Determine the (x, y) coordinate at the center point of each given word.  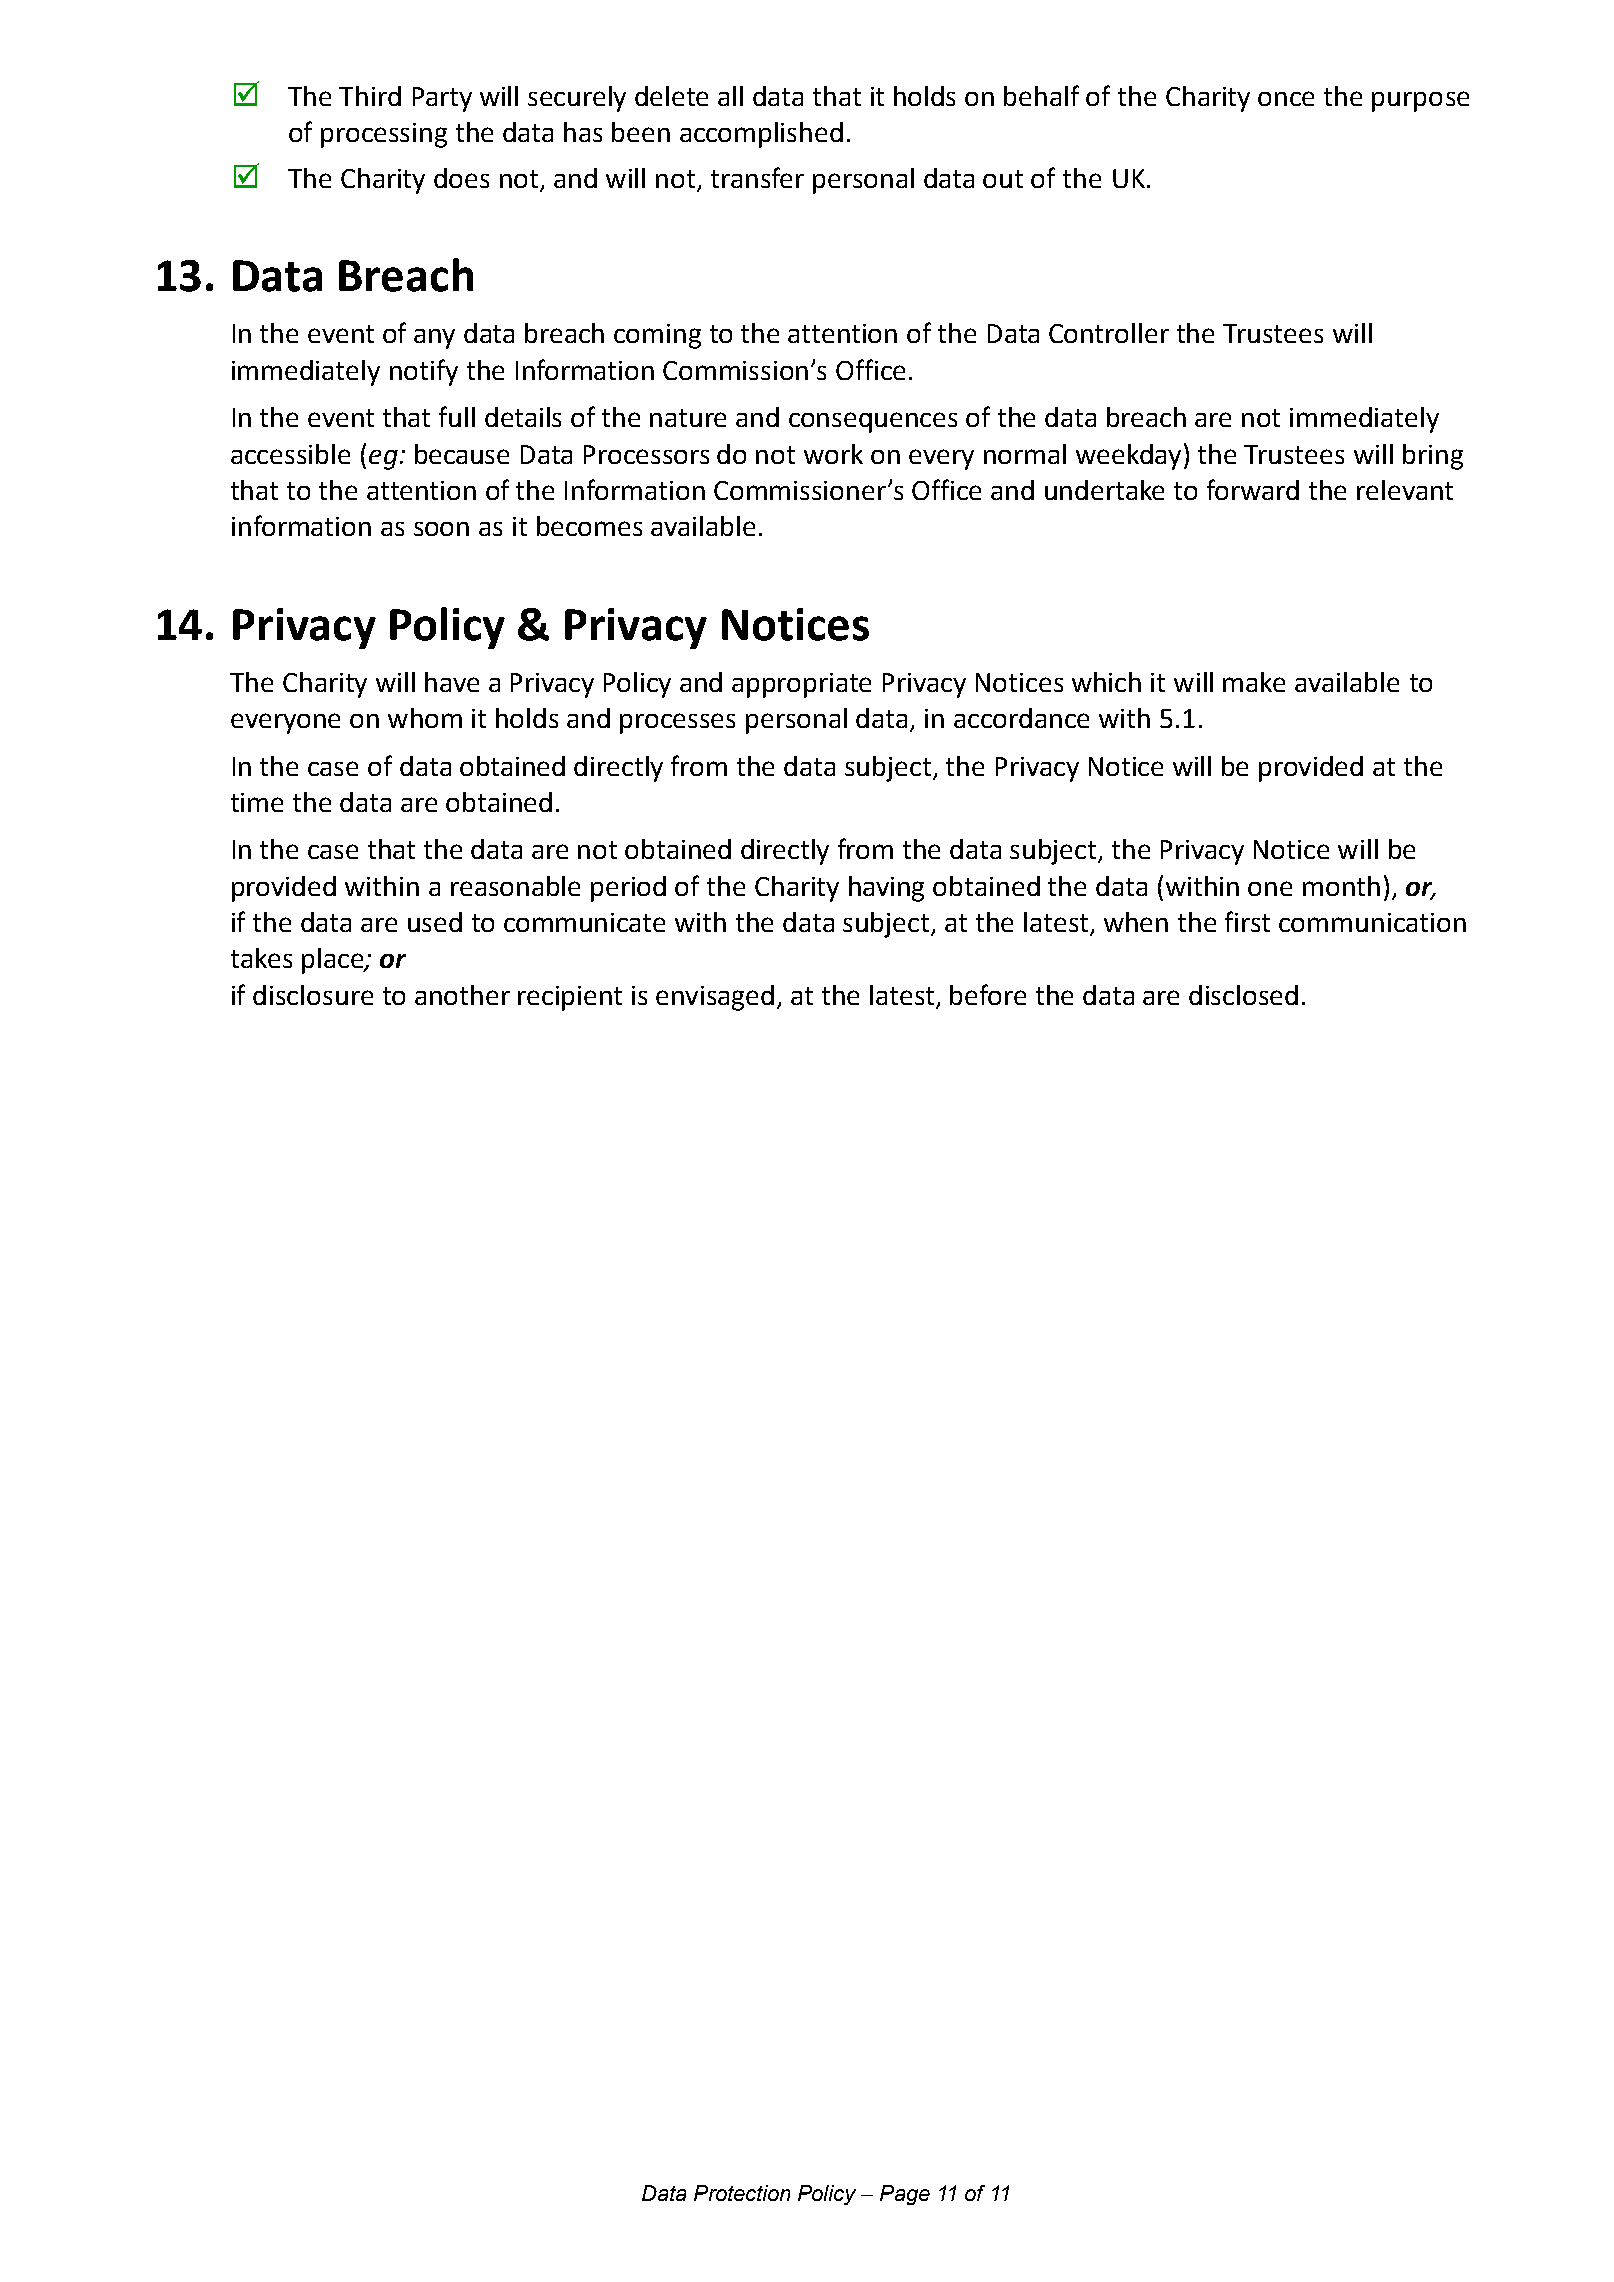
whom (425, 718)
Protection (742, 2193)
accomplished (761, 135)
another (462, 995)
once (1286, 98)
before (988, 994)
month (1341, 886)
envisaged (715, 998)
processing (384, 135)
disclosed (1243, 995)
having (886, 889)
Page (905, 2195)
